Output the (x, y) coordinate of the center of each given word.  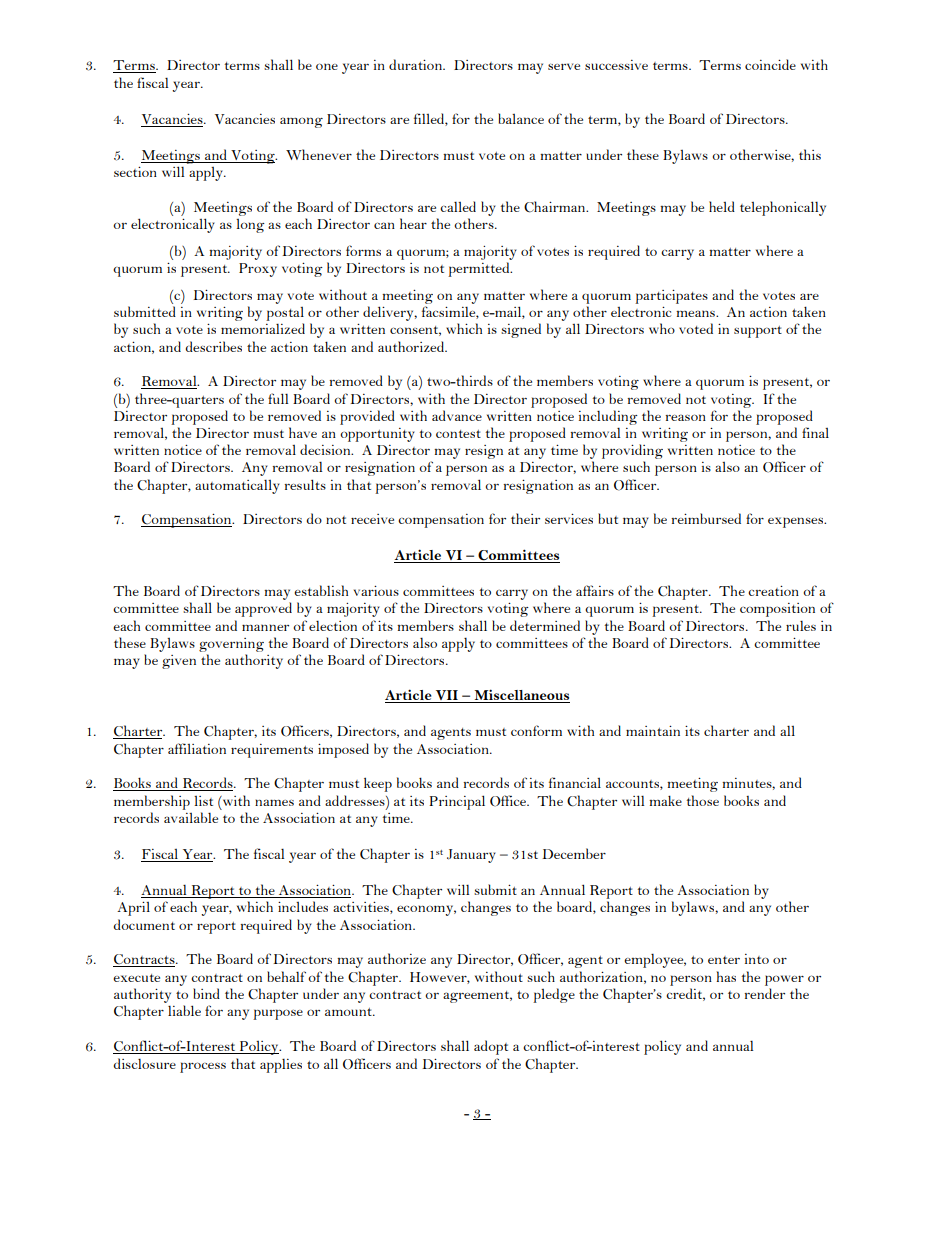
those (702, 800)
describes (214, 346)
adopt (491, 1047)
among (301, 122)
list (203, 801)
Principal (457, 802)
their (525, 518)
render (765, 993)
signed (521, 330)
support (758, 332)
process (203, 1067)
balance (521, 118)
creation (773, 591)
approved (263, 609)
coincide (770, 64)
